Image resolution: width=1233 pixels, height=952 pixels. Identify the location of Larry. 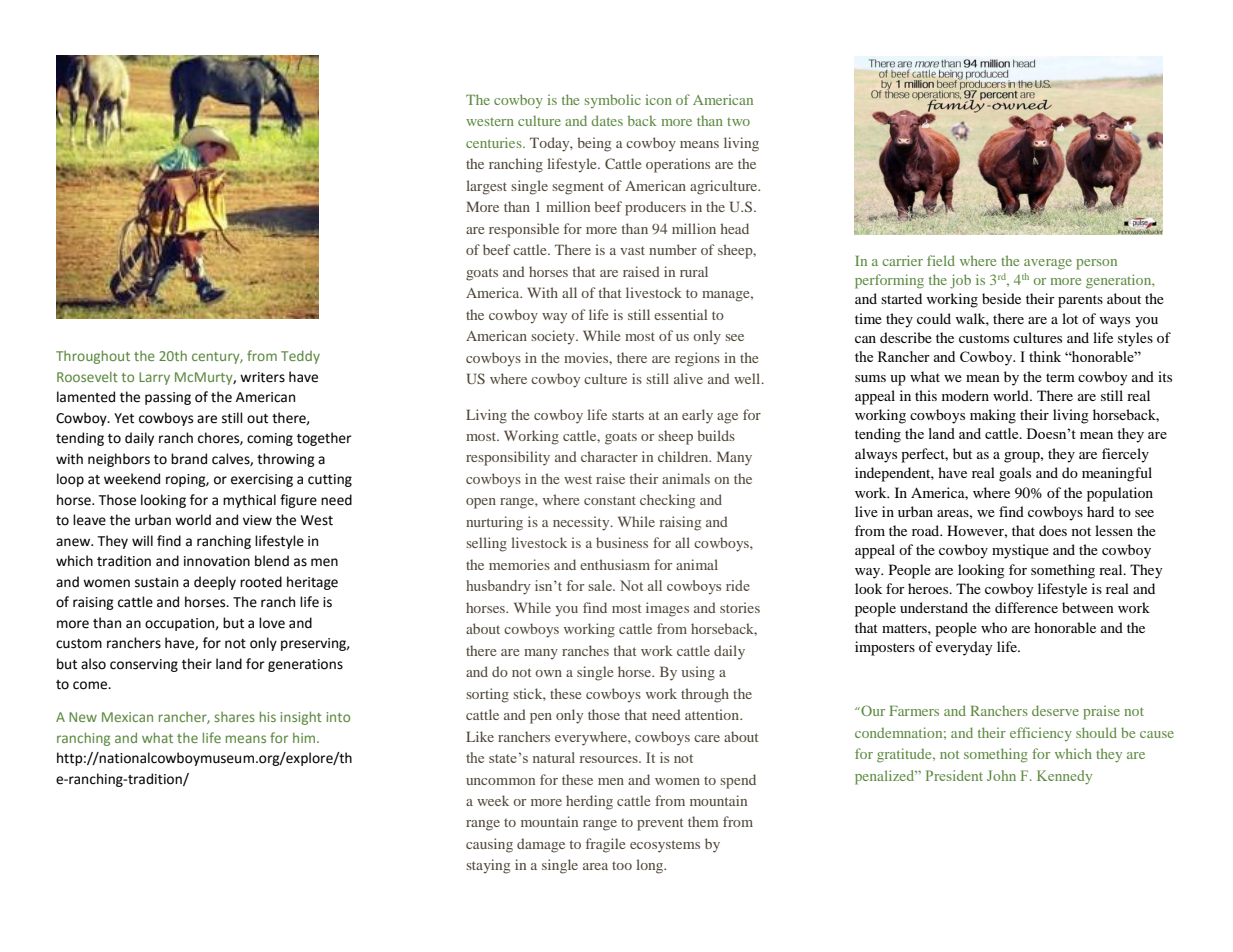
(154, 378).
